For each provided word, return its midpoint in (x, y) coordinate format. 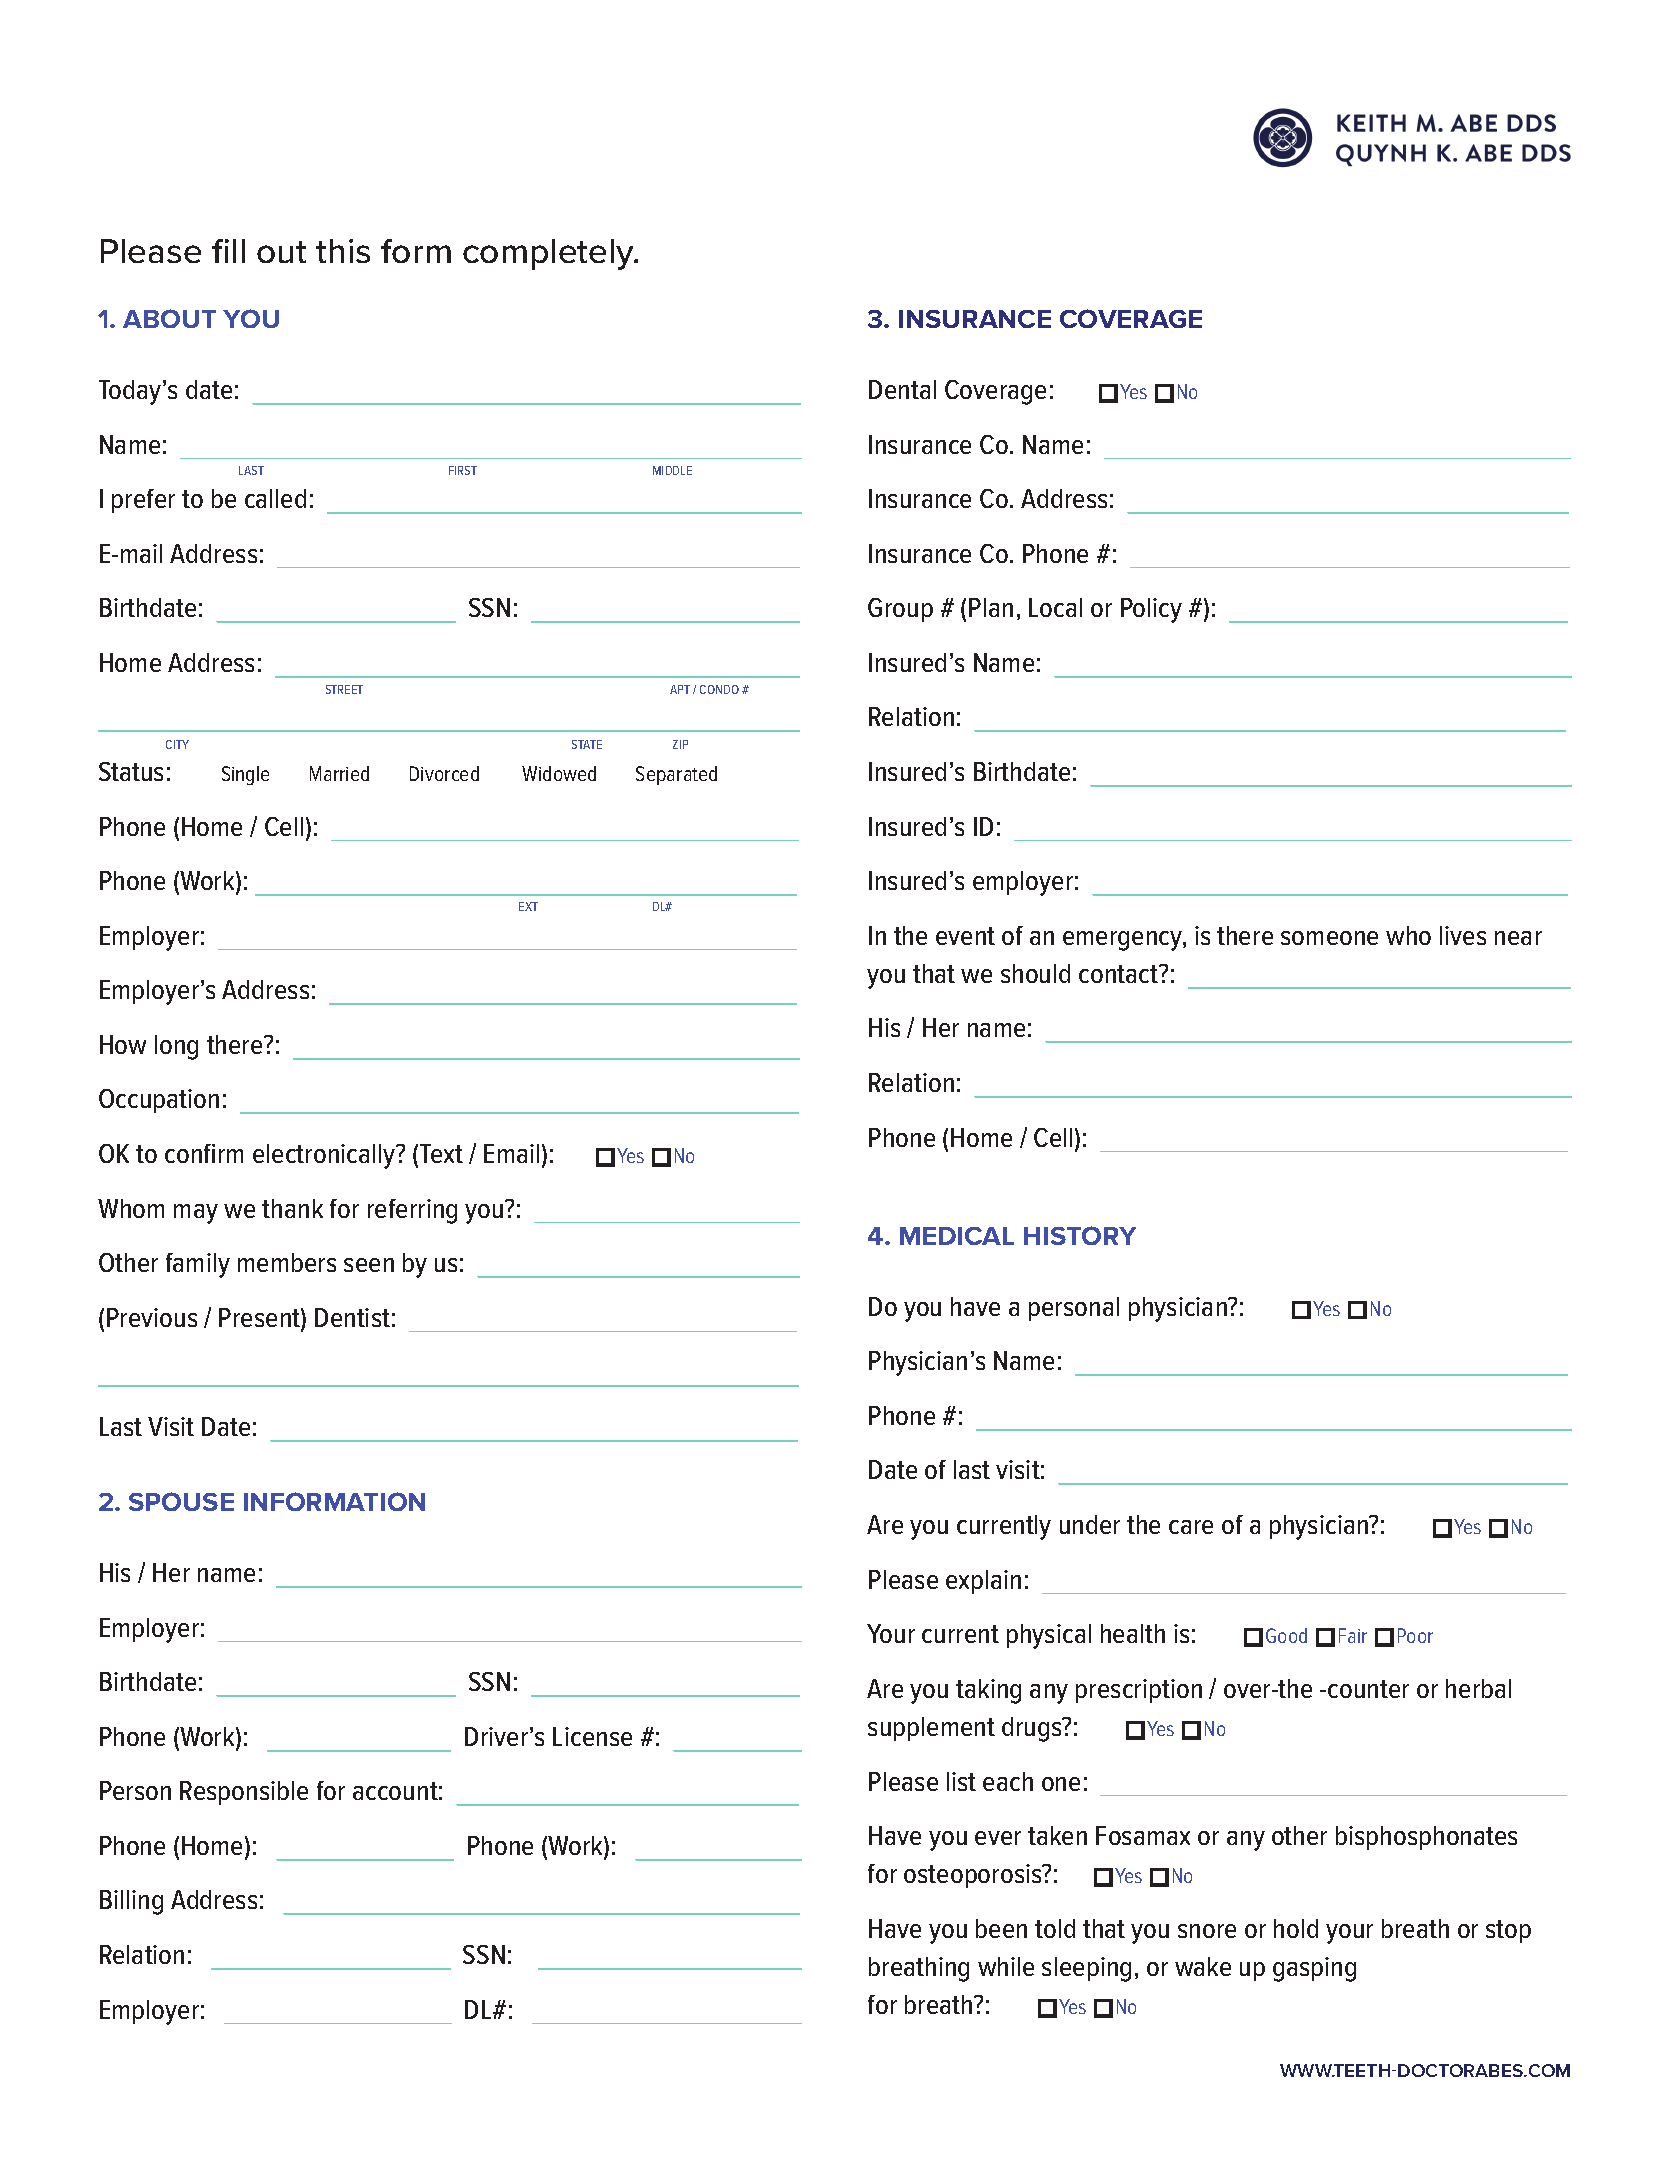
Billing (131, 1902)
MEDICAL (957, 1236)
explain (983, 1582)
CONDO (719, 689)
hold (1296, 1928)
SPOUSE (181, 1501)
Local (1055, 607)
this (343, 251)
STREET (344, 689)
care (1191, 1527)
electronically (325, 1156)
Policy (1151, 610)
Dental (902, 389)
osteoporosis (974, 1876)
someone (1329, 938)
